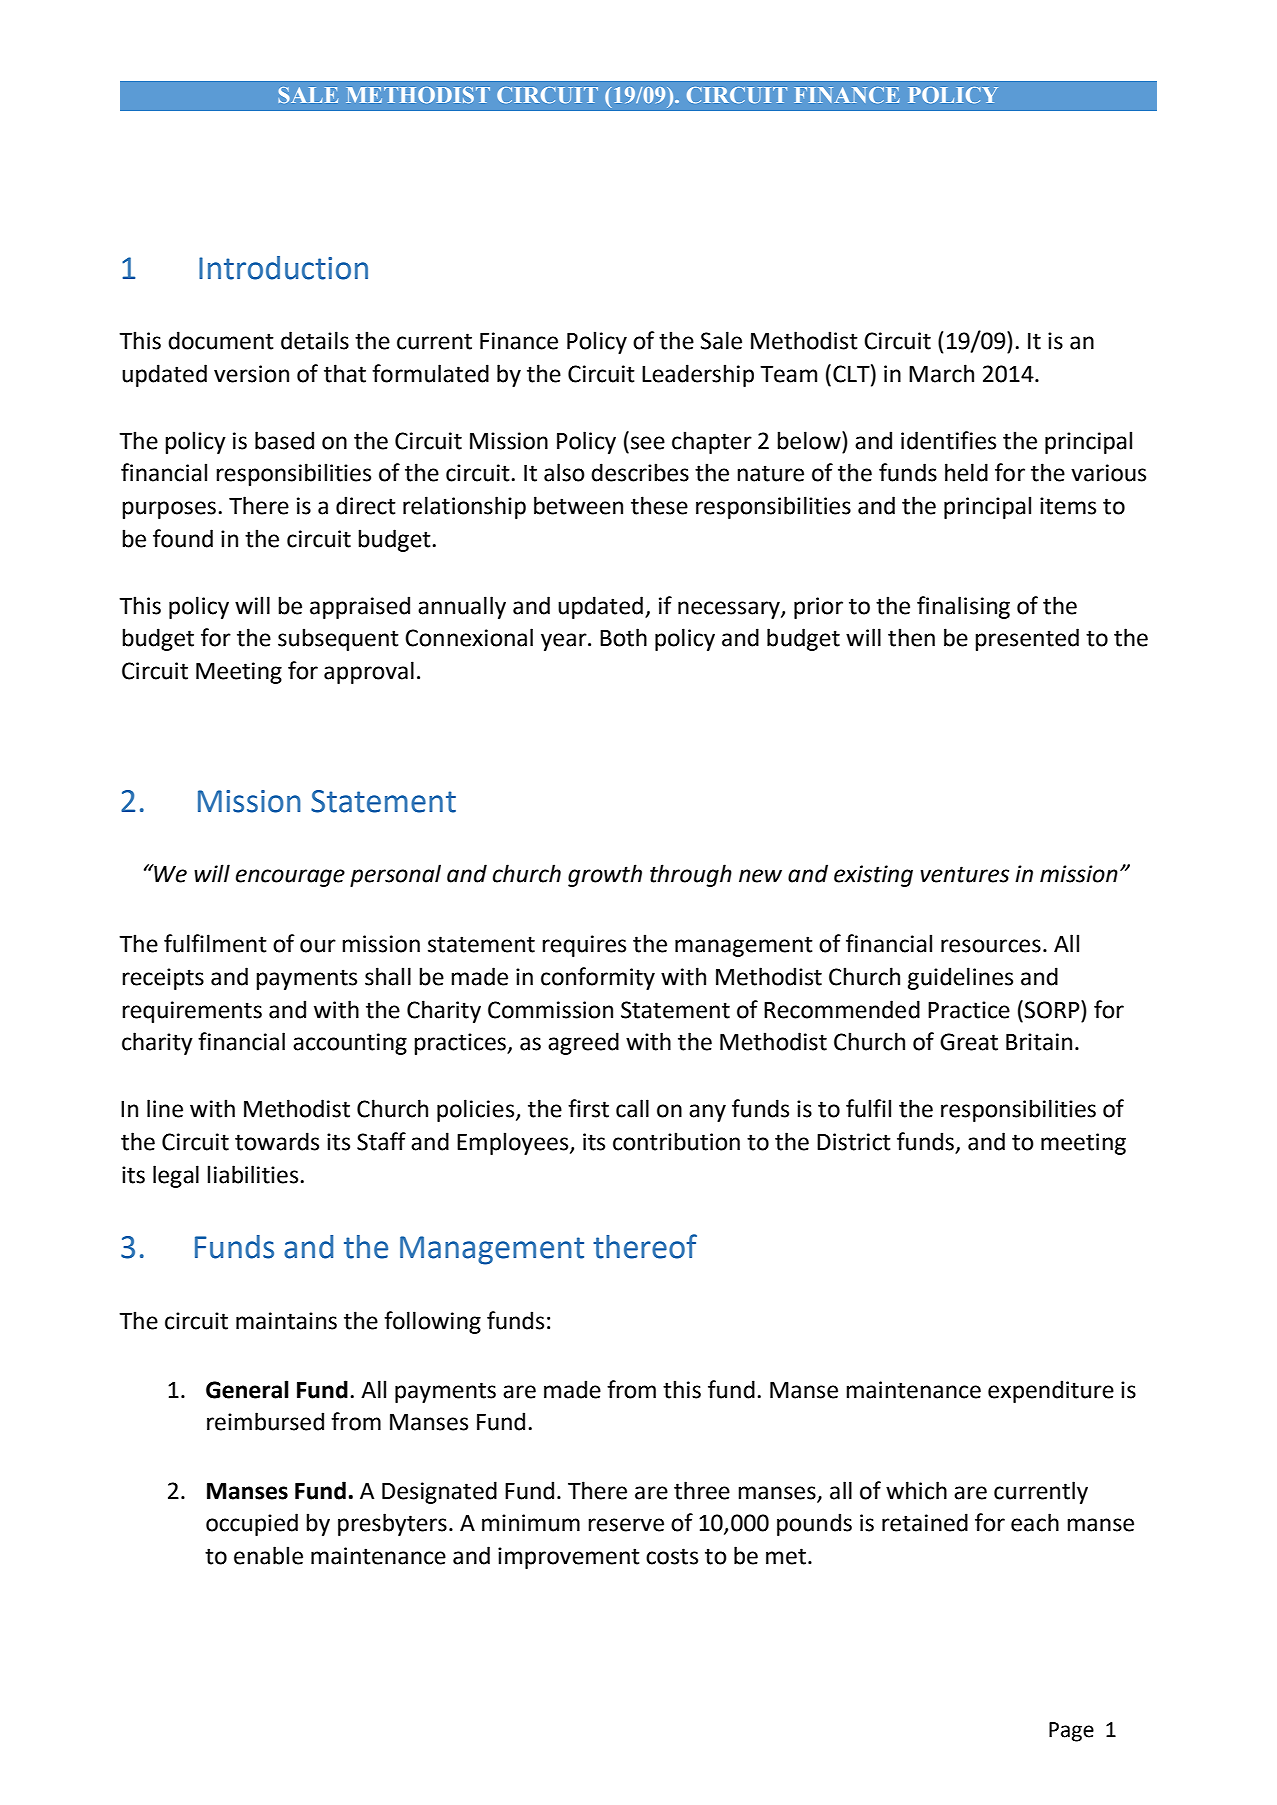  Describe the element at coordinates (192, 1012) in the screenshot. I see `requirements` at that location.
